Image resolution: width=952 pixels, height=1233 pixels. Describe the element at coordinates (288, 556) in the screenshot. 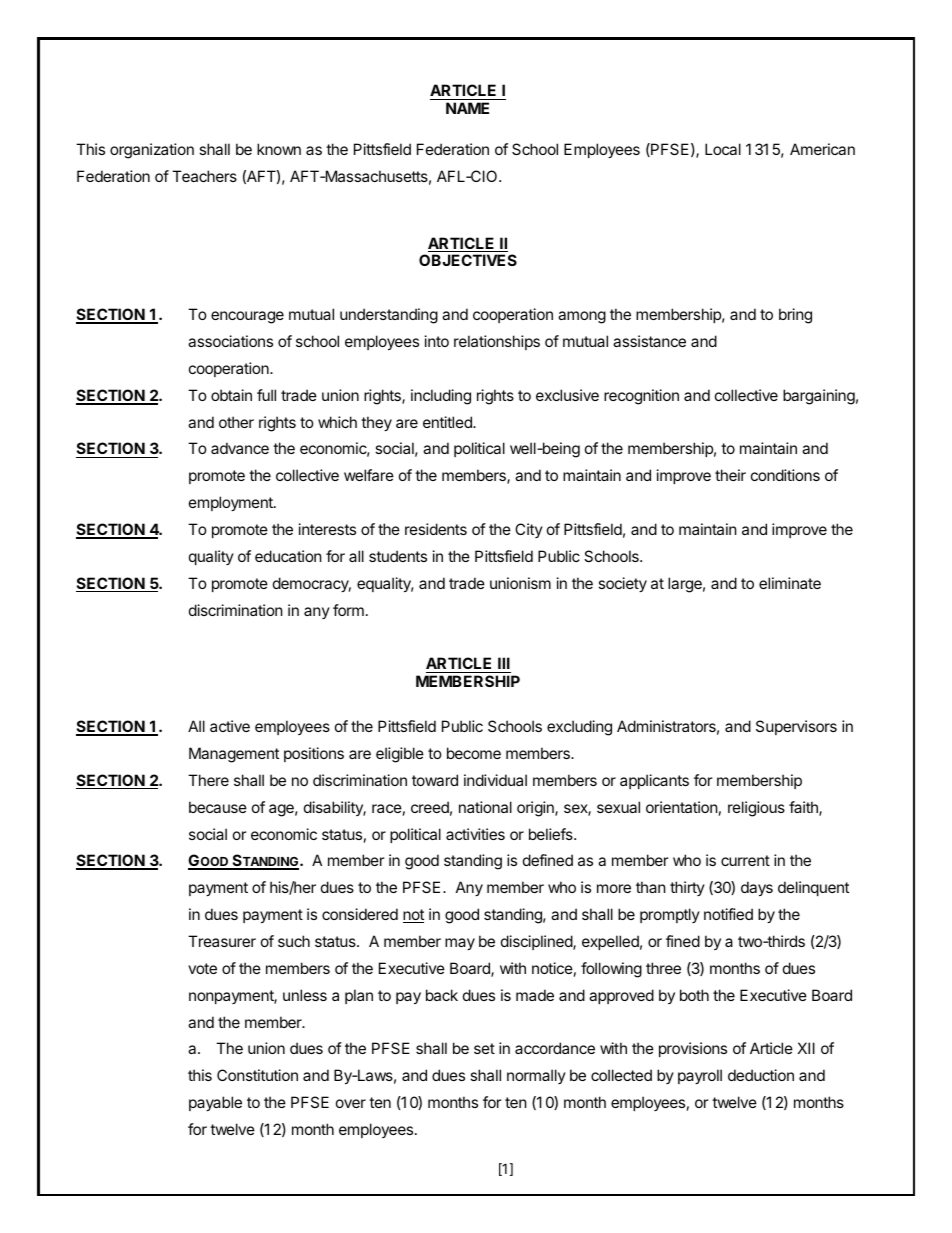

I see `education` at that location.
